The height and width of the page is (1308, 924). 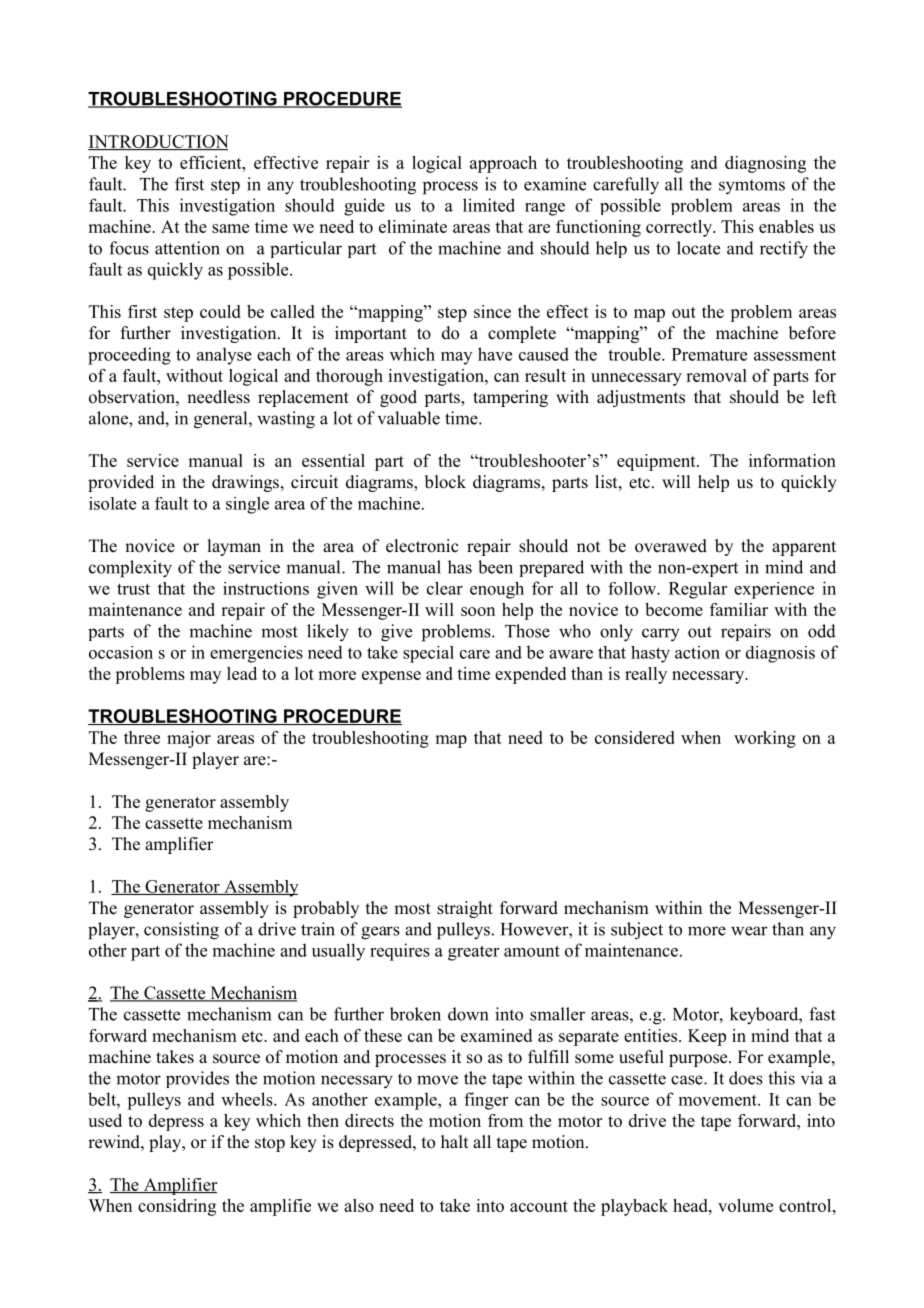 What do you see at coordinates (792, 460) in the page?
I see `information` at bounding box center [792, 460].
